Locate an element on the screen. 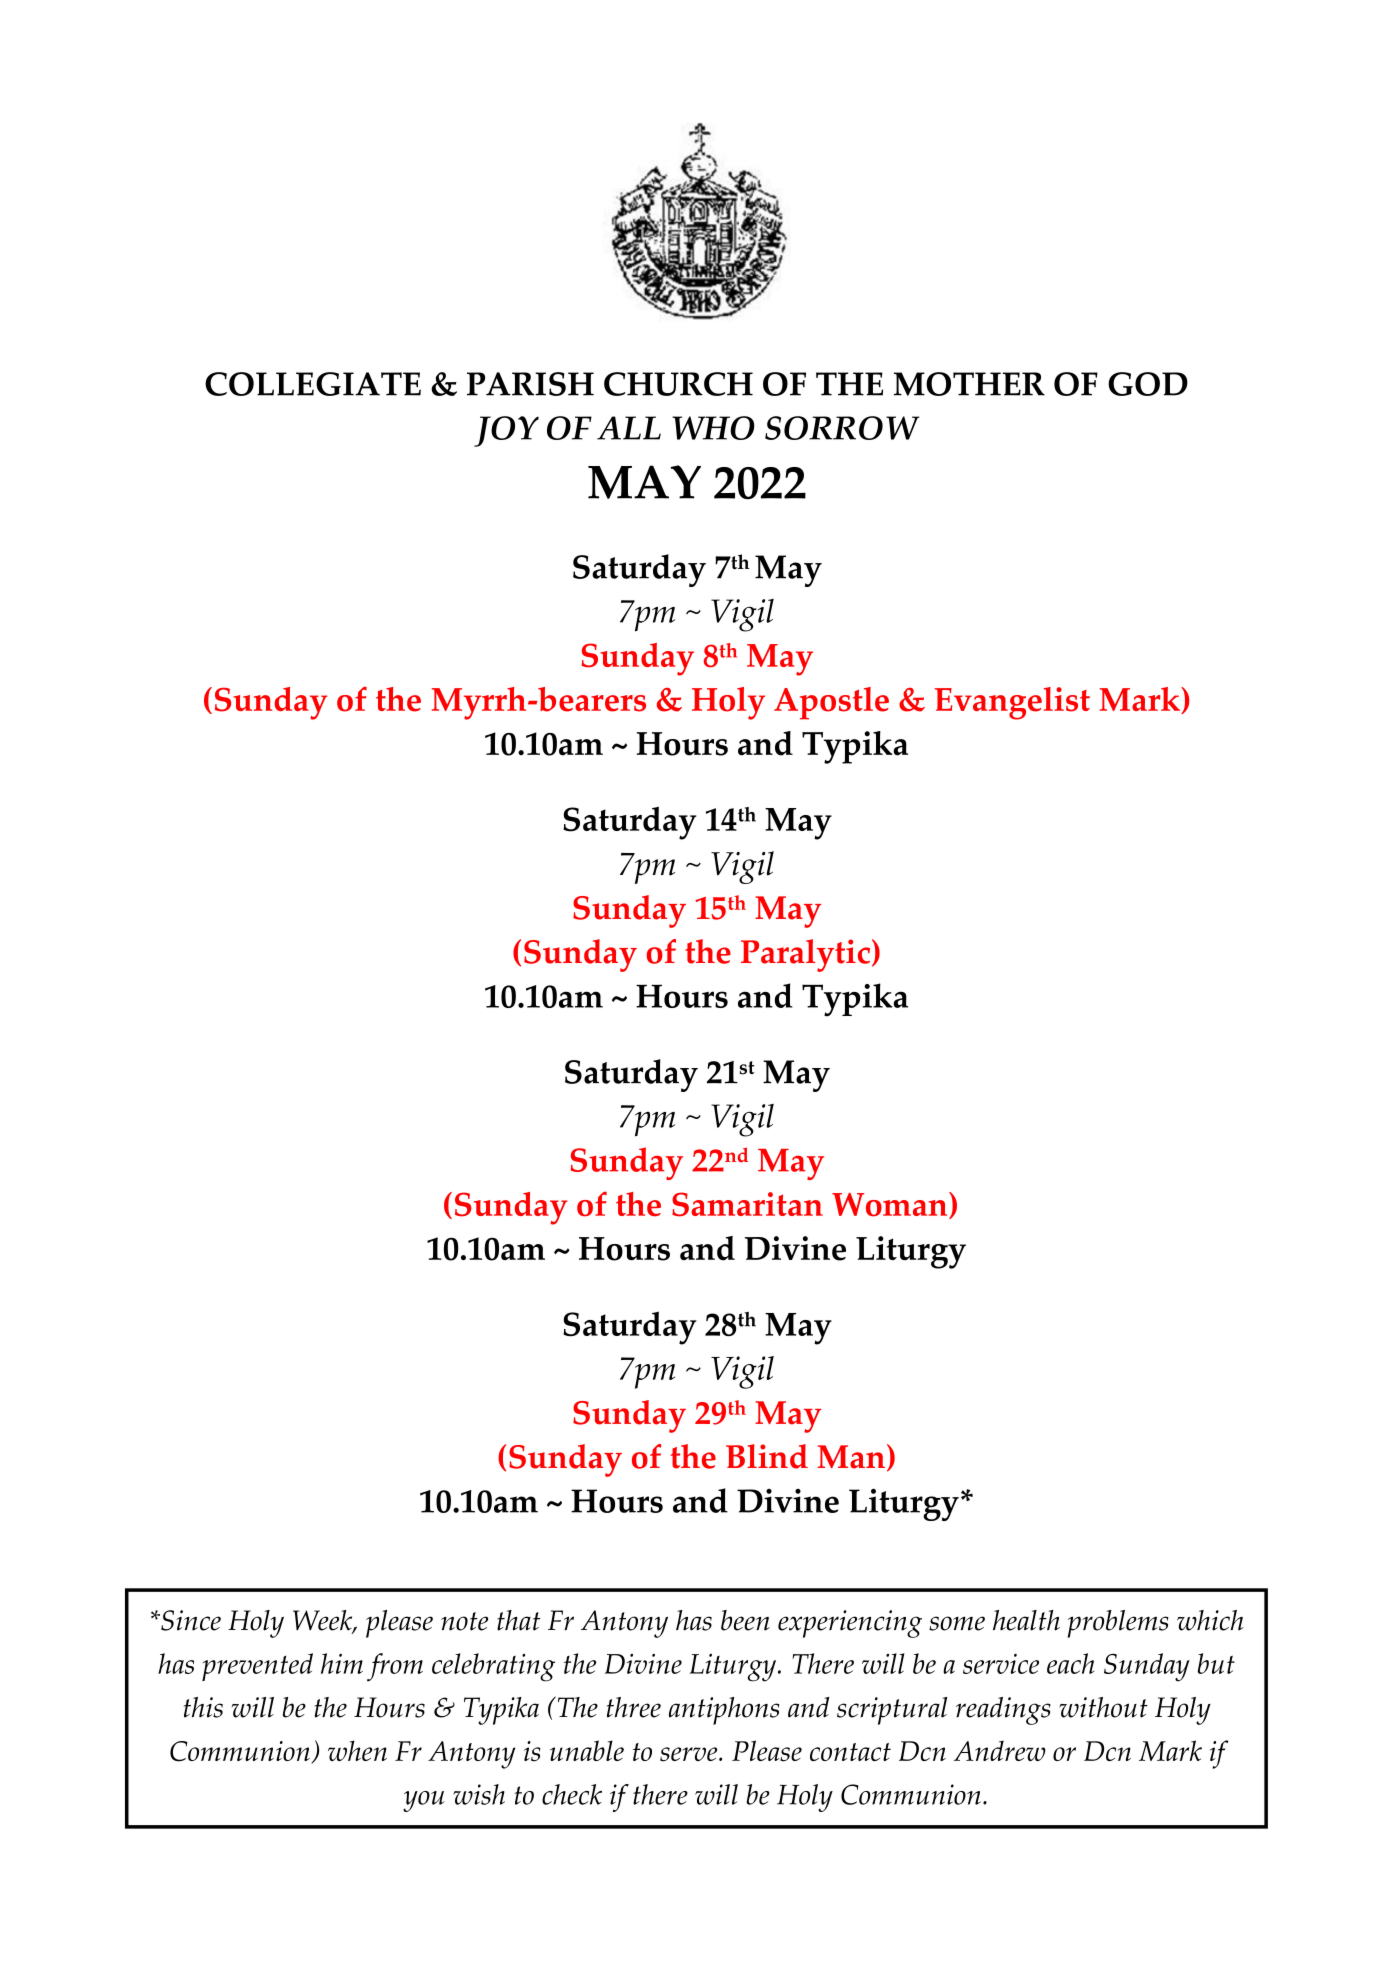  Since is located at coordinates (190, 1620).
